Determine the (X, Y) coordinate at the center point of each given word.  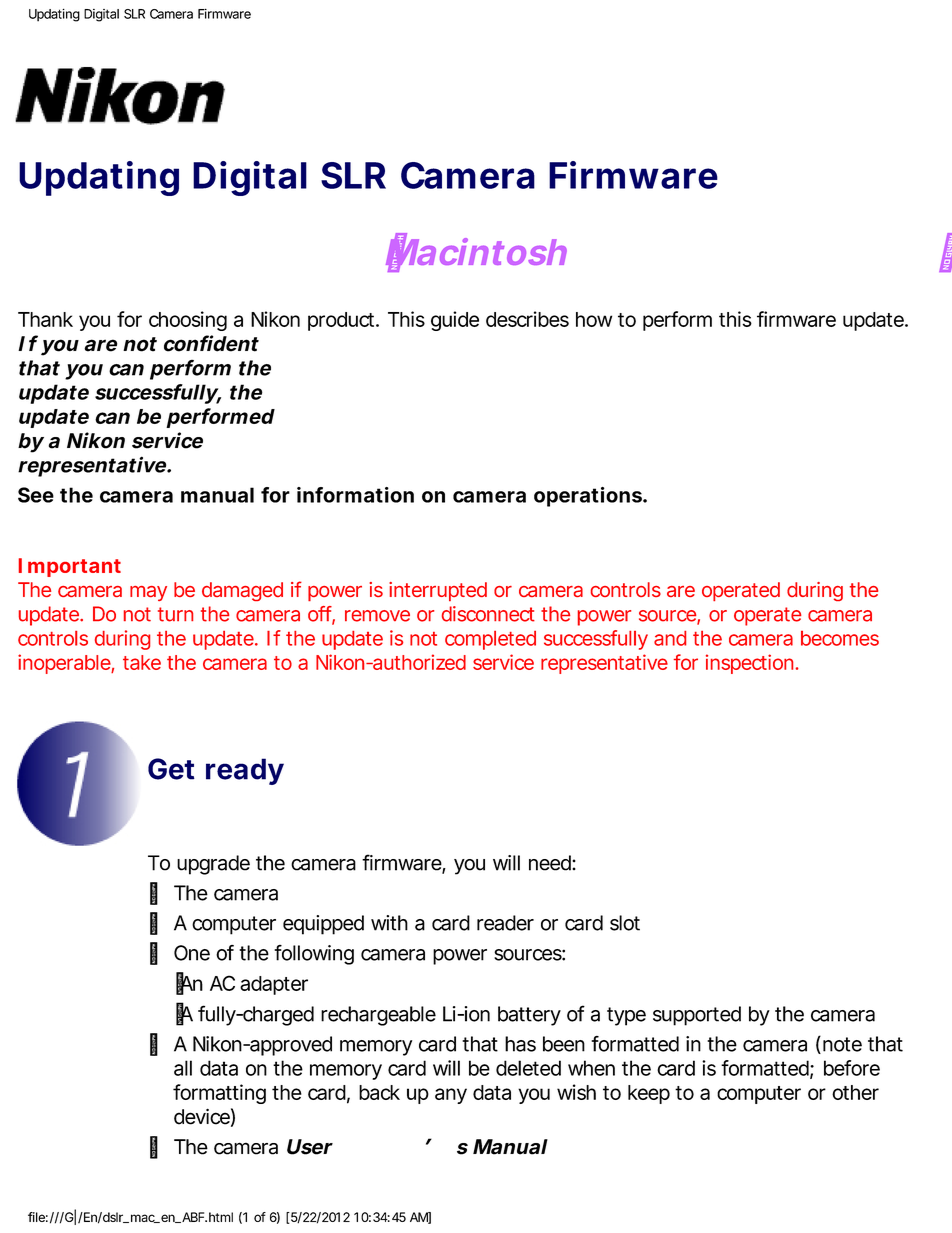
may (148, 593)
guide (455, 321)
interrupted (438, 591)
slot (625, 923)
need (551, 863)
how (594, 319)
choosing (188, 321)
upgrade (213, 865)
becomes (840, 638)
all (183, 1068)
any (451, 1096)
